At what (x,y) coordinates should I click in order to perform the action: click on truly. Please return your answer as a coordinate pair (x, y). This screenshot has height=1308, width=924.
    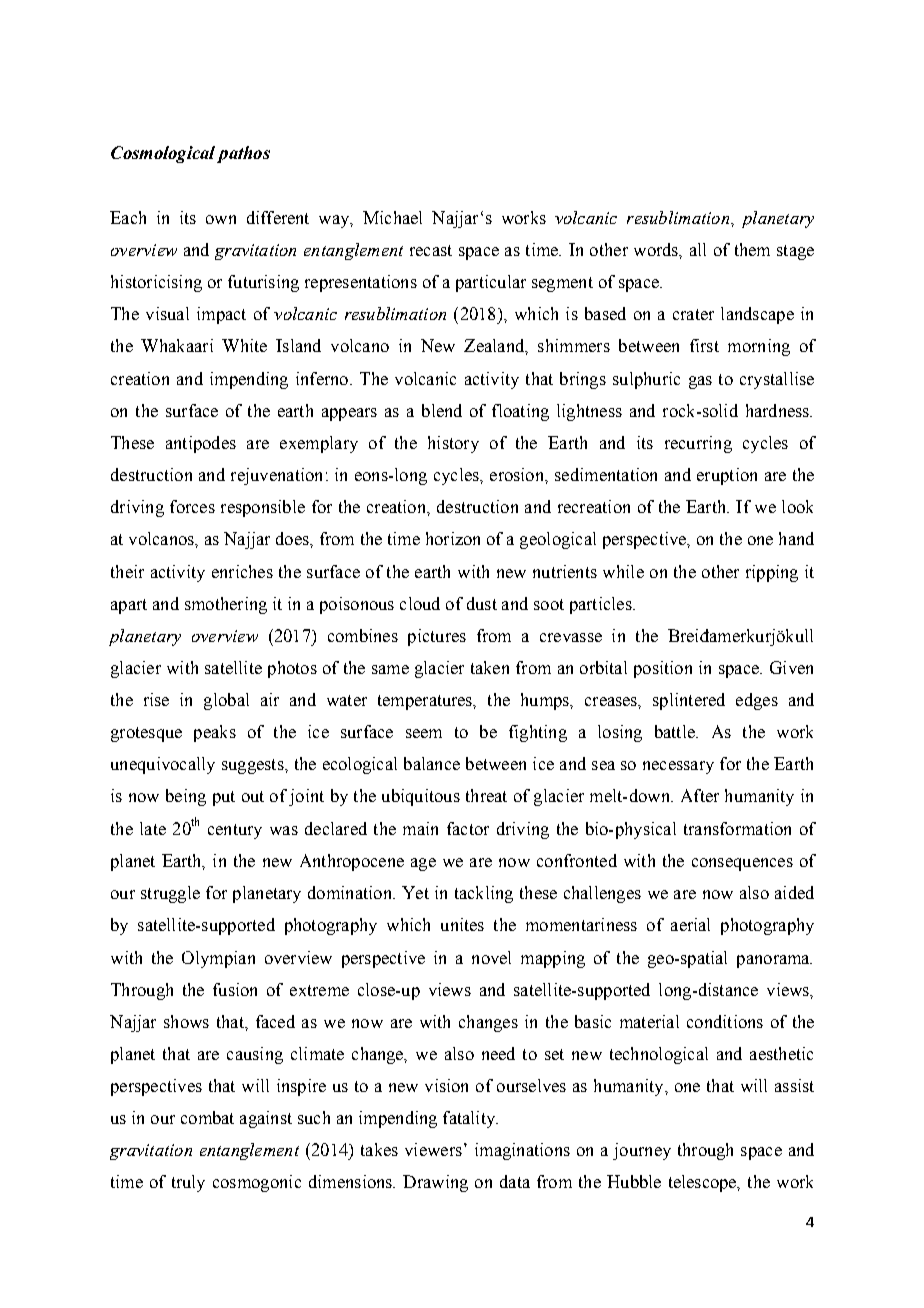
    Looking at the image, I should click on (188, 1183).
